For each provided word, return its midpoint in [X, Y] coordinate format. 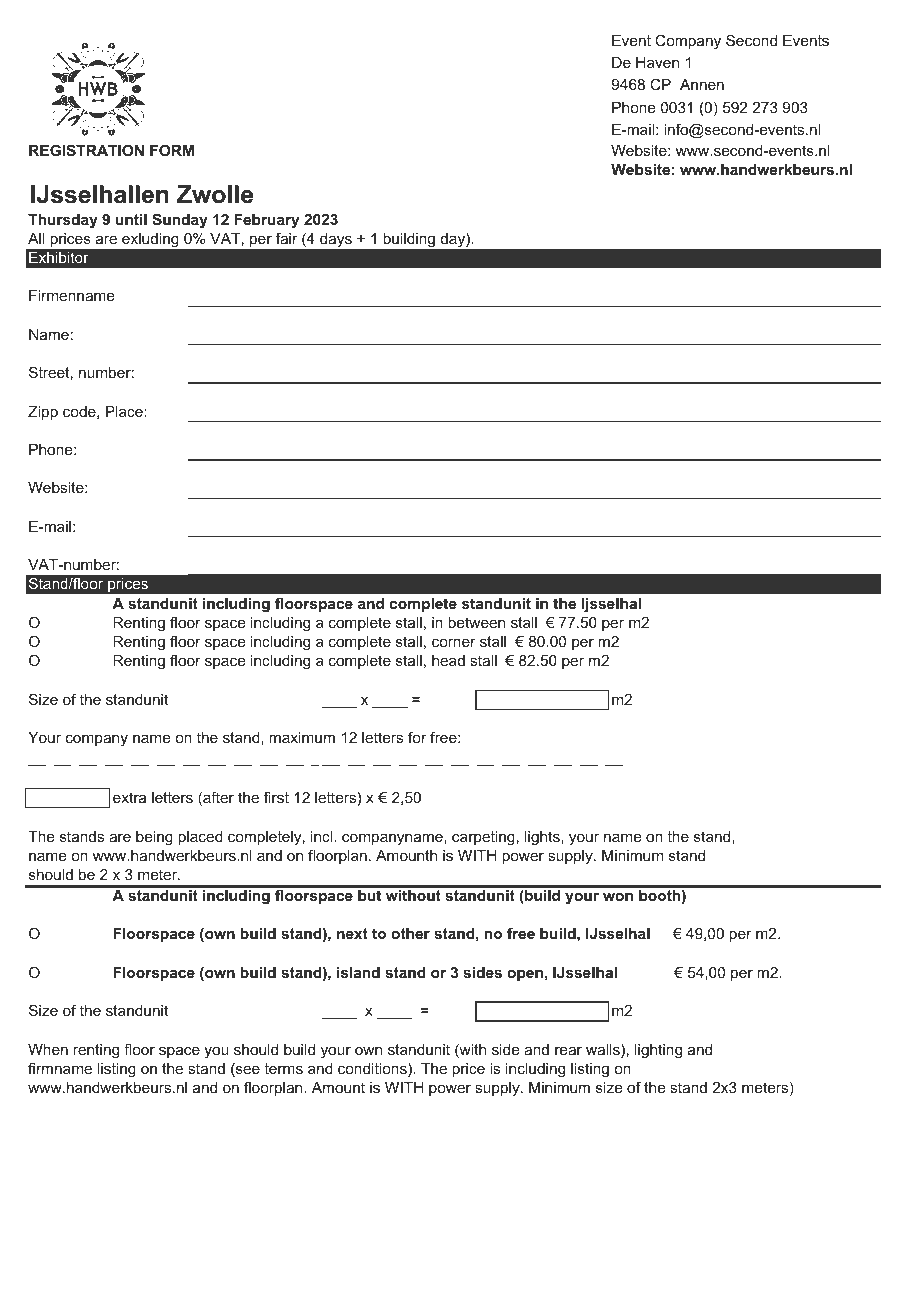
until [131, 219]
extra [129, 797]
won [618, 897]
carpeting [483, 838]
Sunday [180, 221]
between [476, 622]
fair [287, 238]
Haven [657, 62]
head [448, 660]
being [154, 838]
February [266, 221]
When [48, 1049]
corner [454, 643]
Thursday [63, 221]
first [276, 797]
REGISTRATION [86, 150]
